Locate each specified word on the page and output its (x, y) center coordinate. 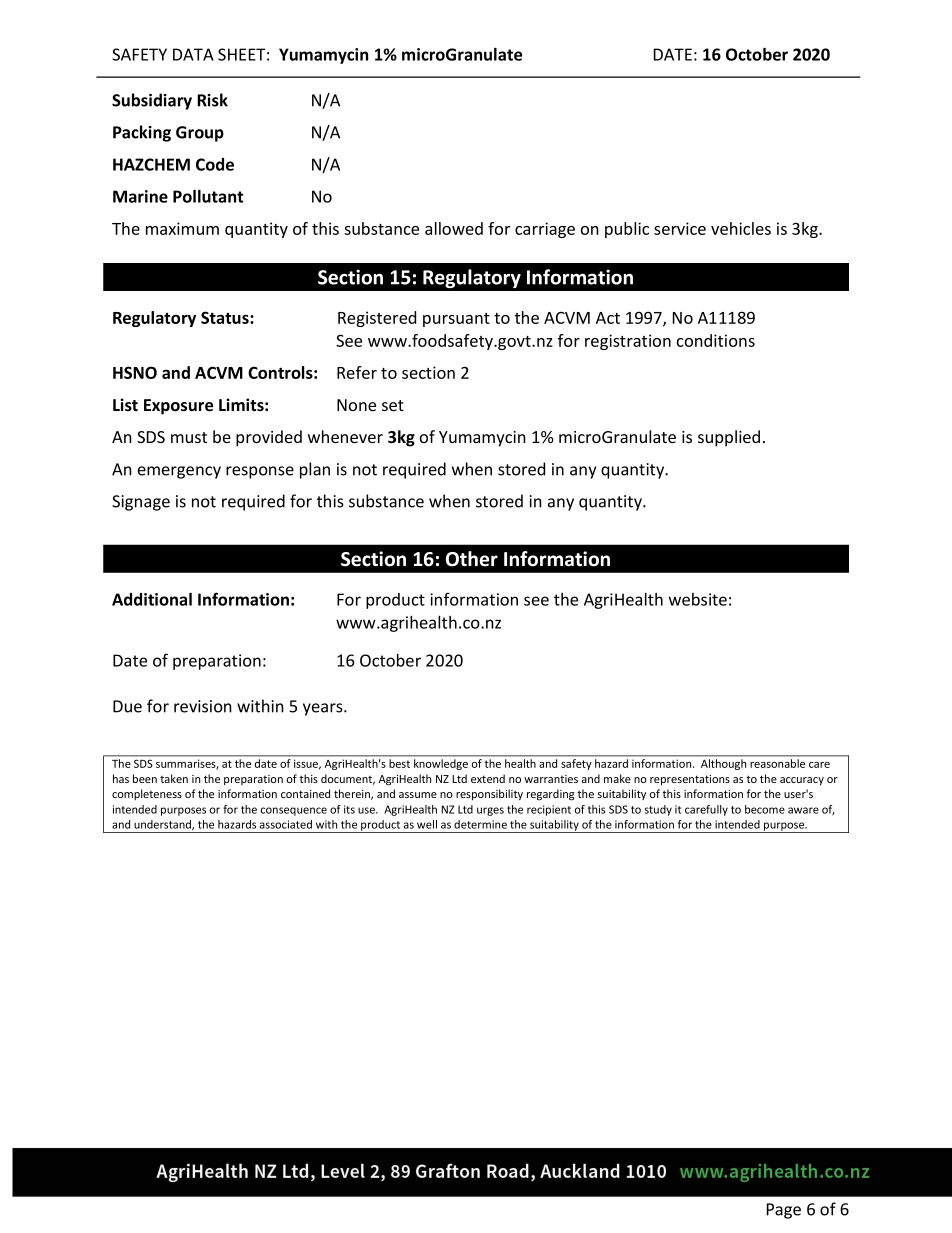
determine (480, 824)
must (189, 437)
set (393, 405)
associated (286, 824)
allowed (454, 228)
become (765, 809)
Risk (212, 100)
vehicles (741, 228)
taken (174, 778)
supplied (729, 438)
